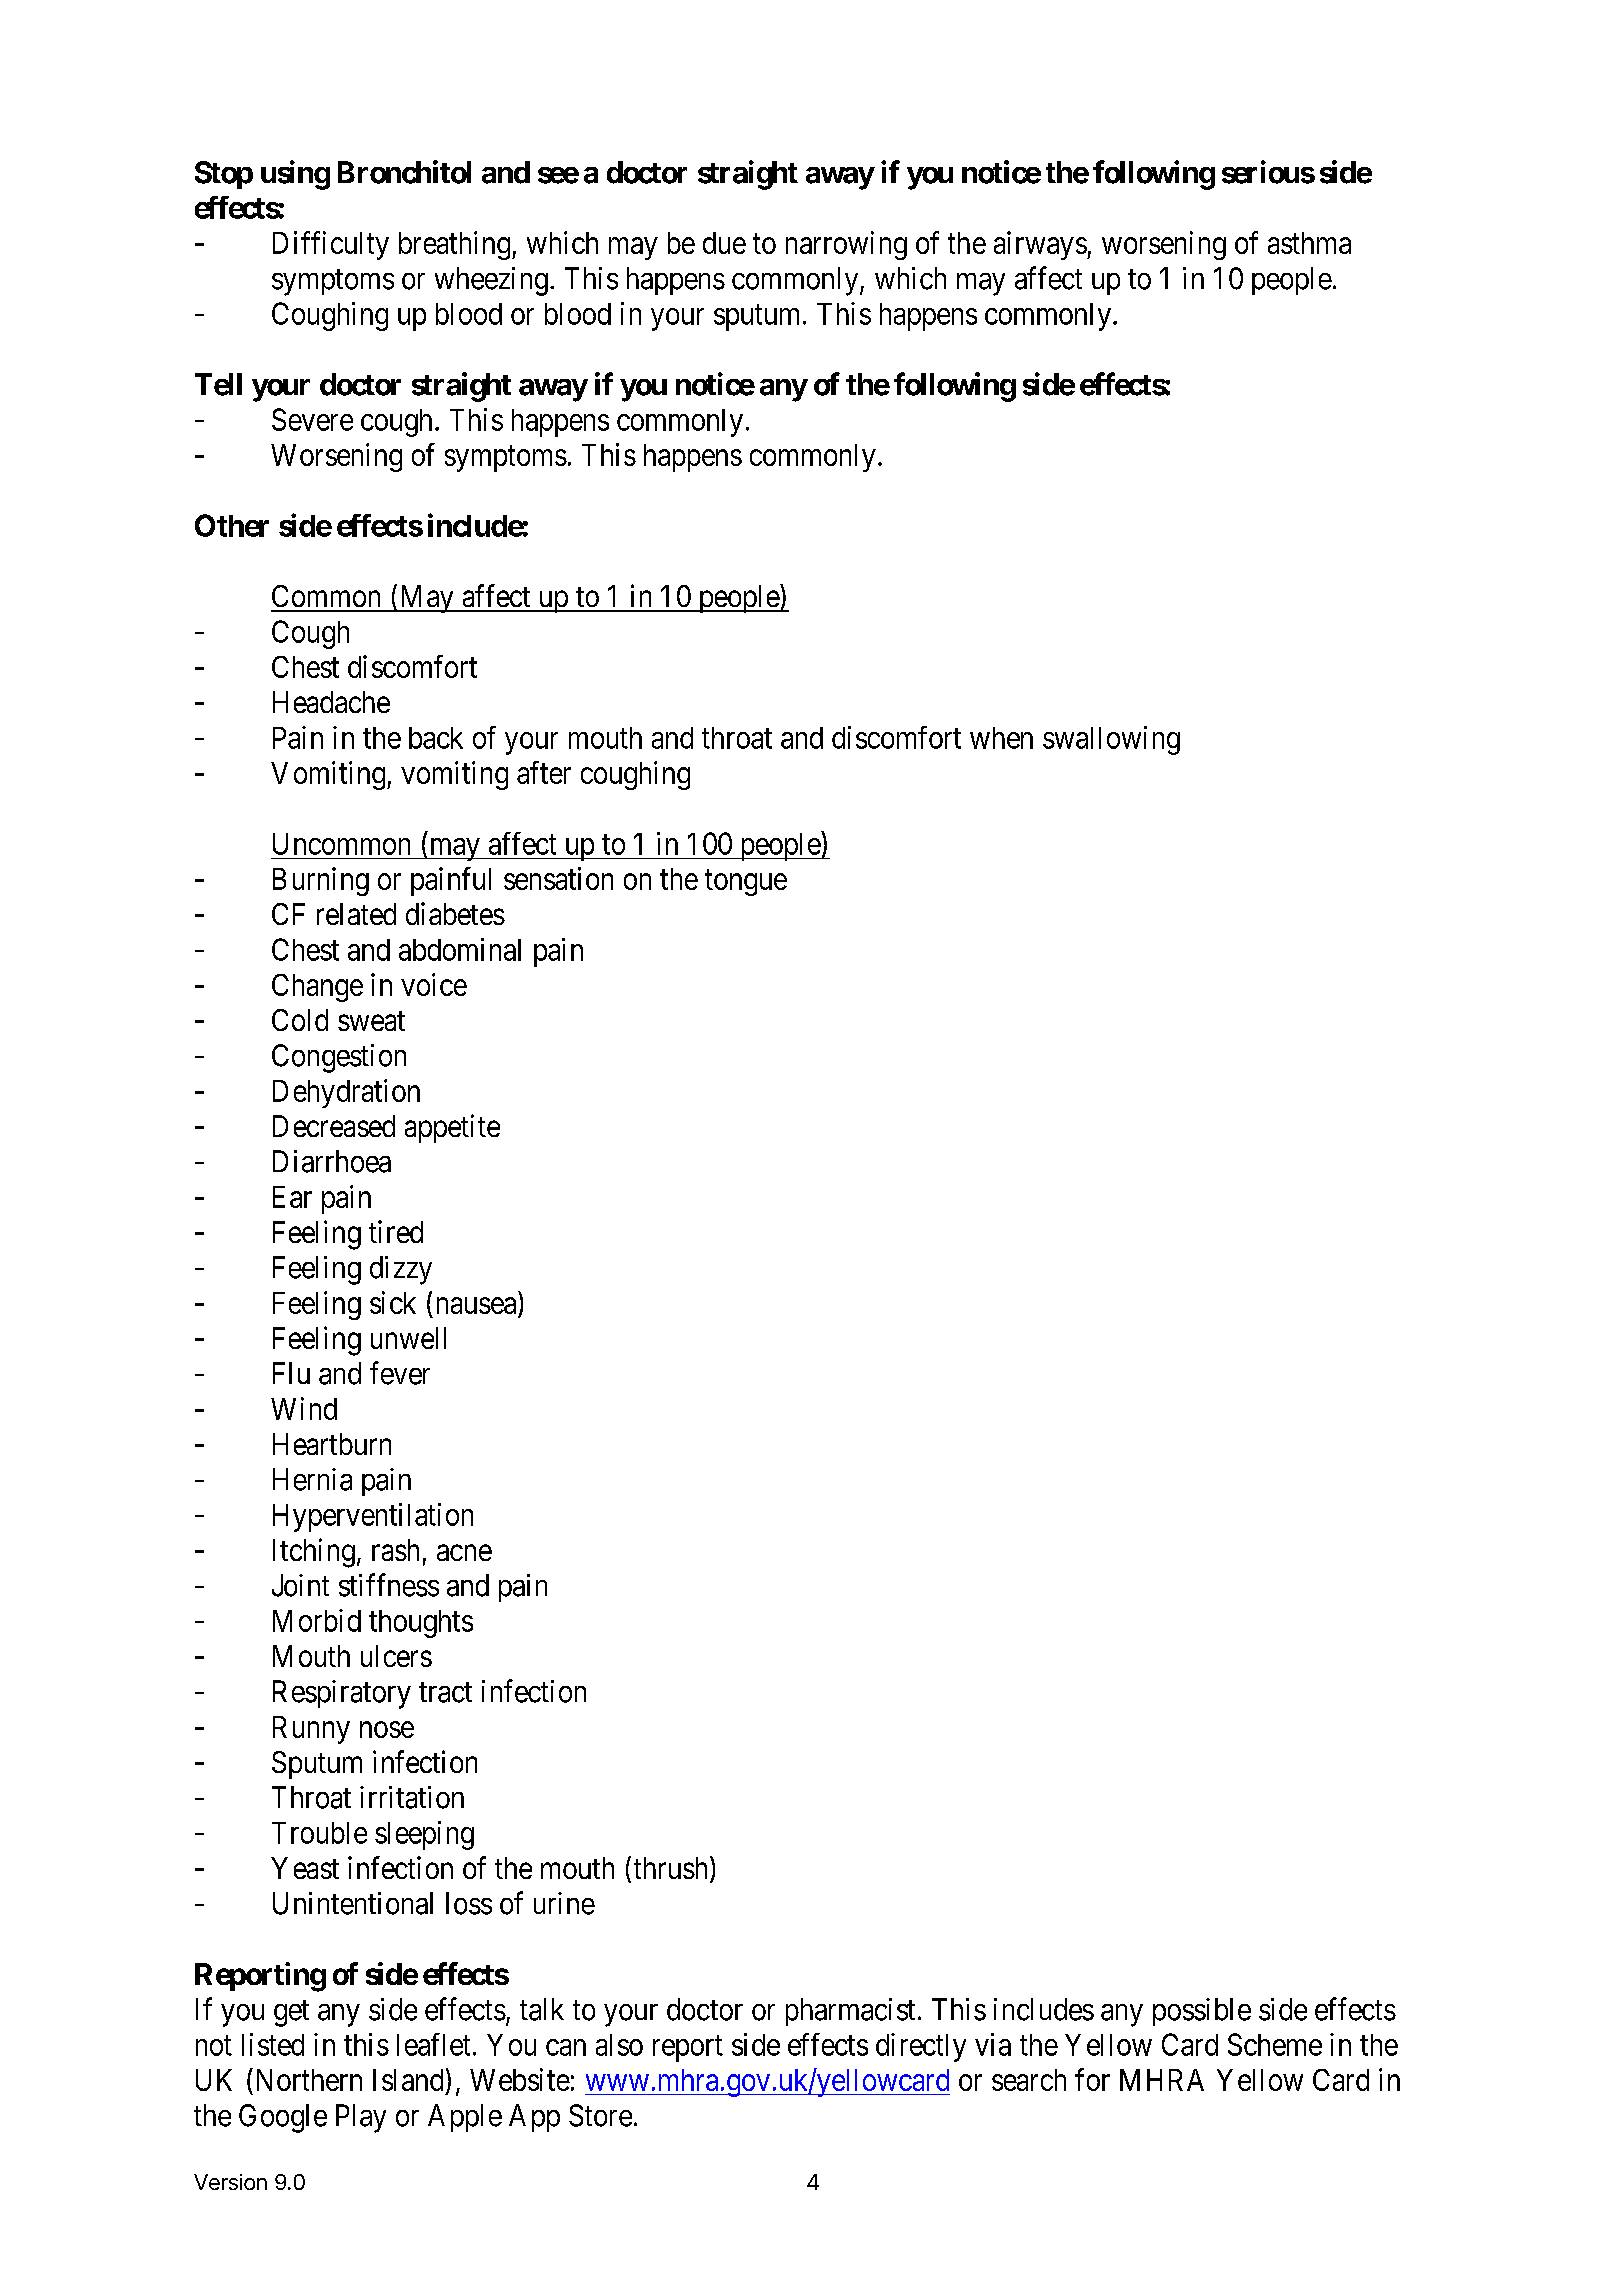 The width and height of the document is (1623, 2295). What do you see at coordinates (304, 1408) in the document?
I see `Wind` at bounding box center [304, 1408].
